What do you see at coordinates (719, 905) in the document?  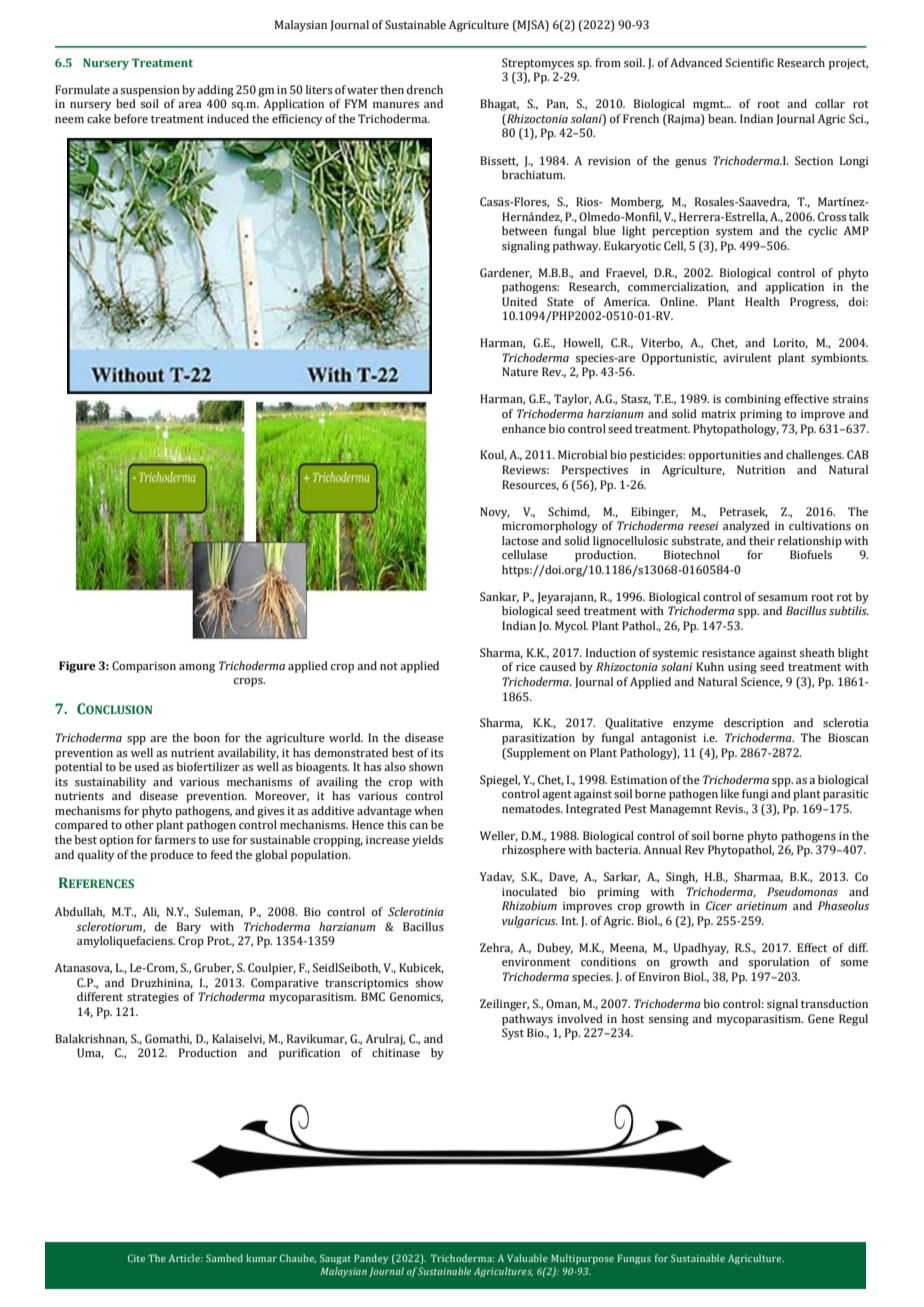 I see `Cicer` at bounding box center [719, 905].
